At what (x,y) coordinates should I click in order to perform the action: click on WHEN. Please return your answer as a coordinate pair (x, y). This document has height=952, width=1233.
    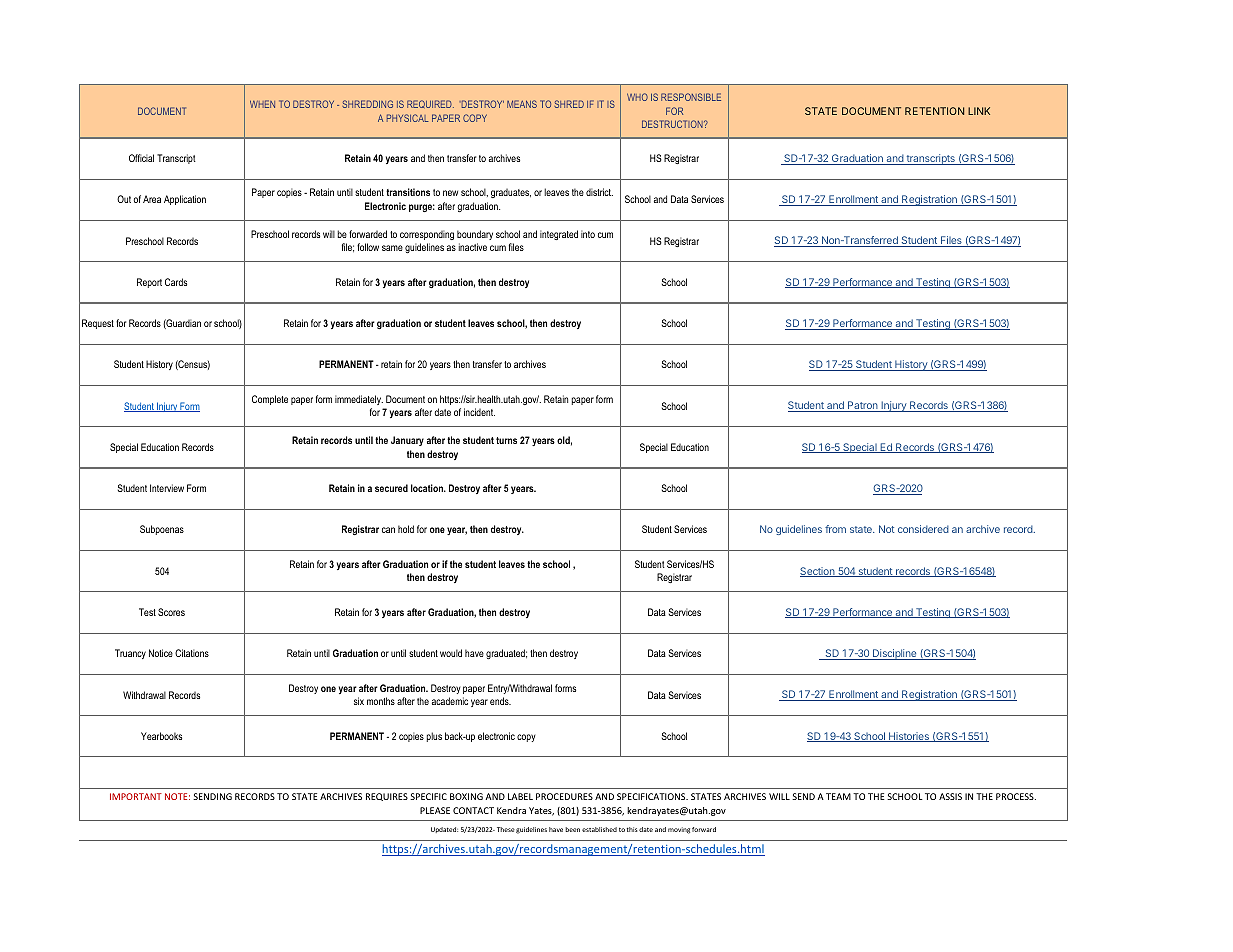
    Looking at the image, I should click on (262, 104).
